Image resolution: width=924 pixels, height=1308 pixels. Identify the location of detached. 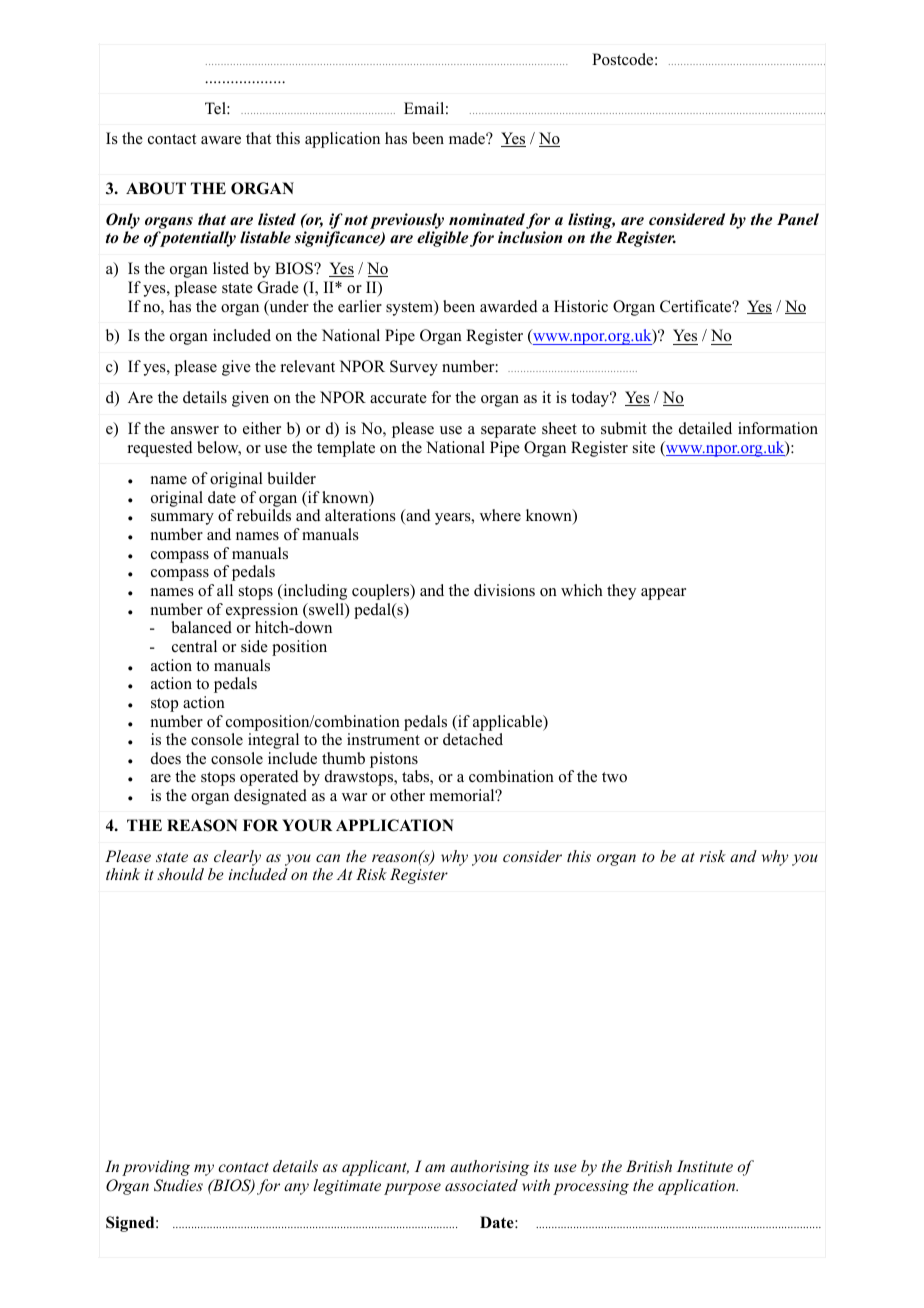
(473, 739).
